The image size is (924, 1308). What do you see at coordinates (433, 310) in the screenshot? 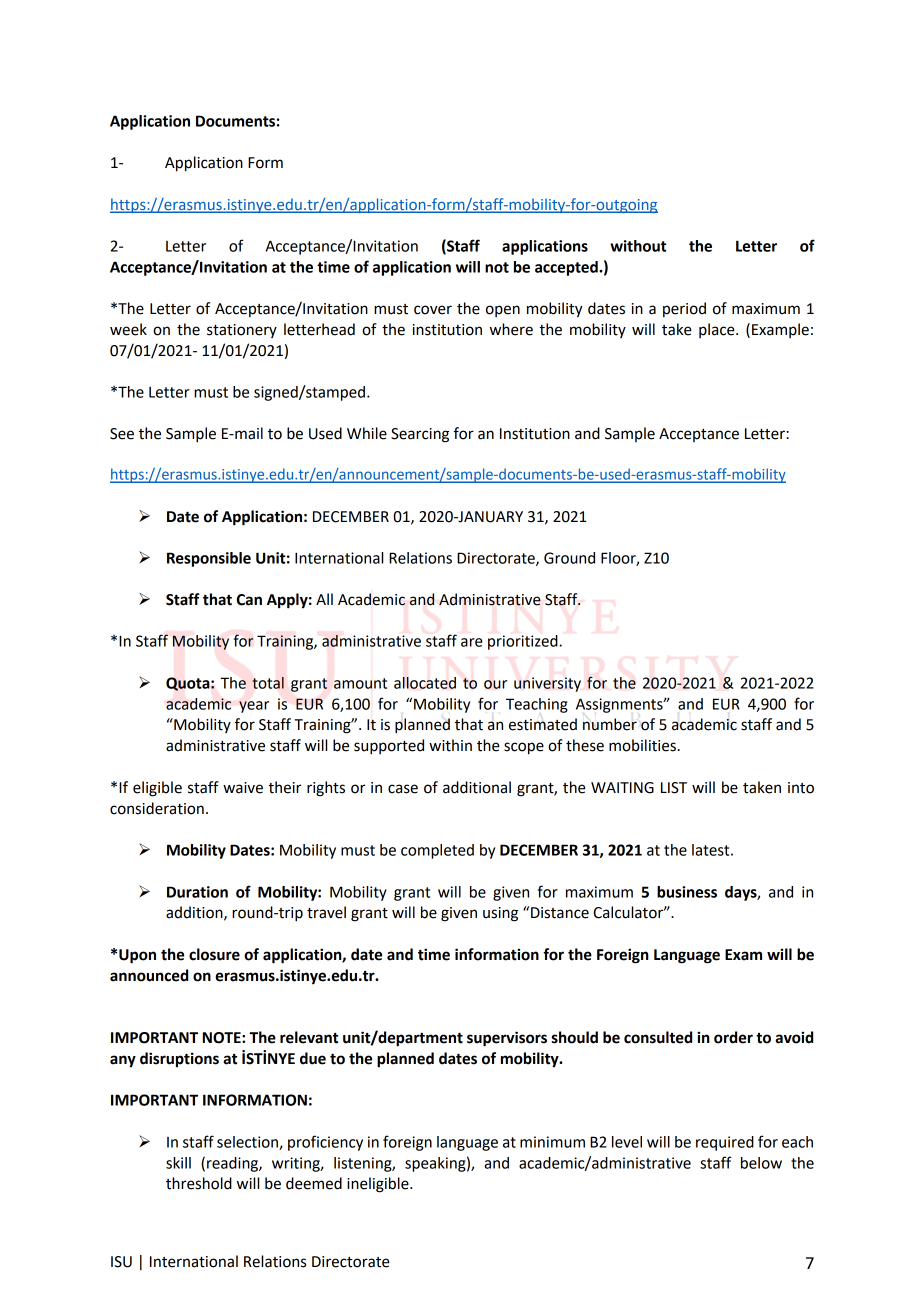
I see `cover` at bounding box center [433, 310].
